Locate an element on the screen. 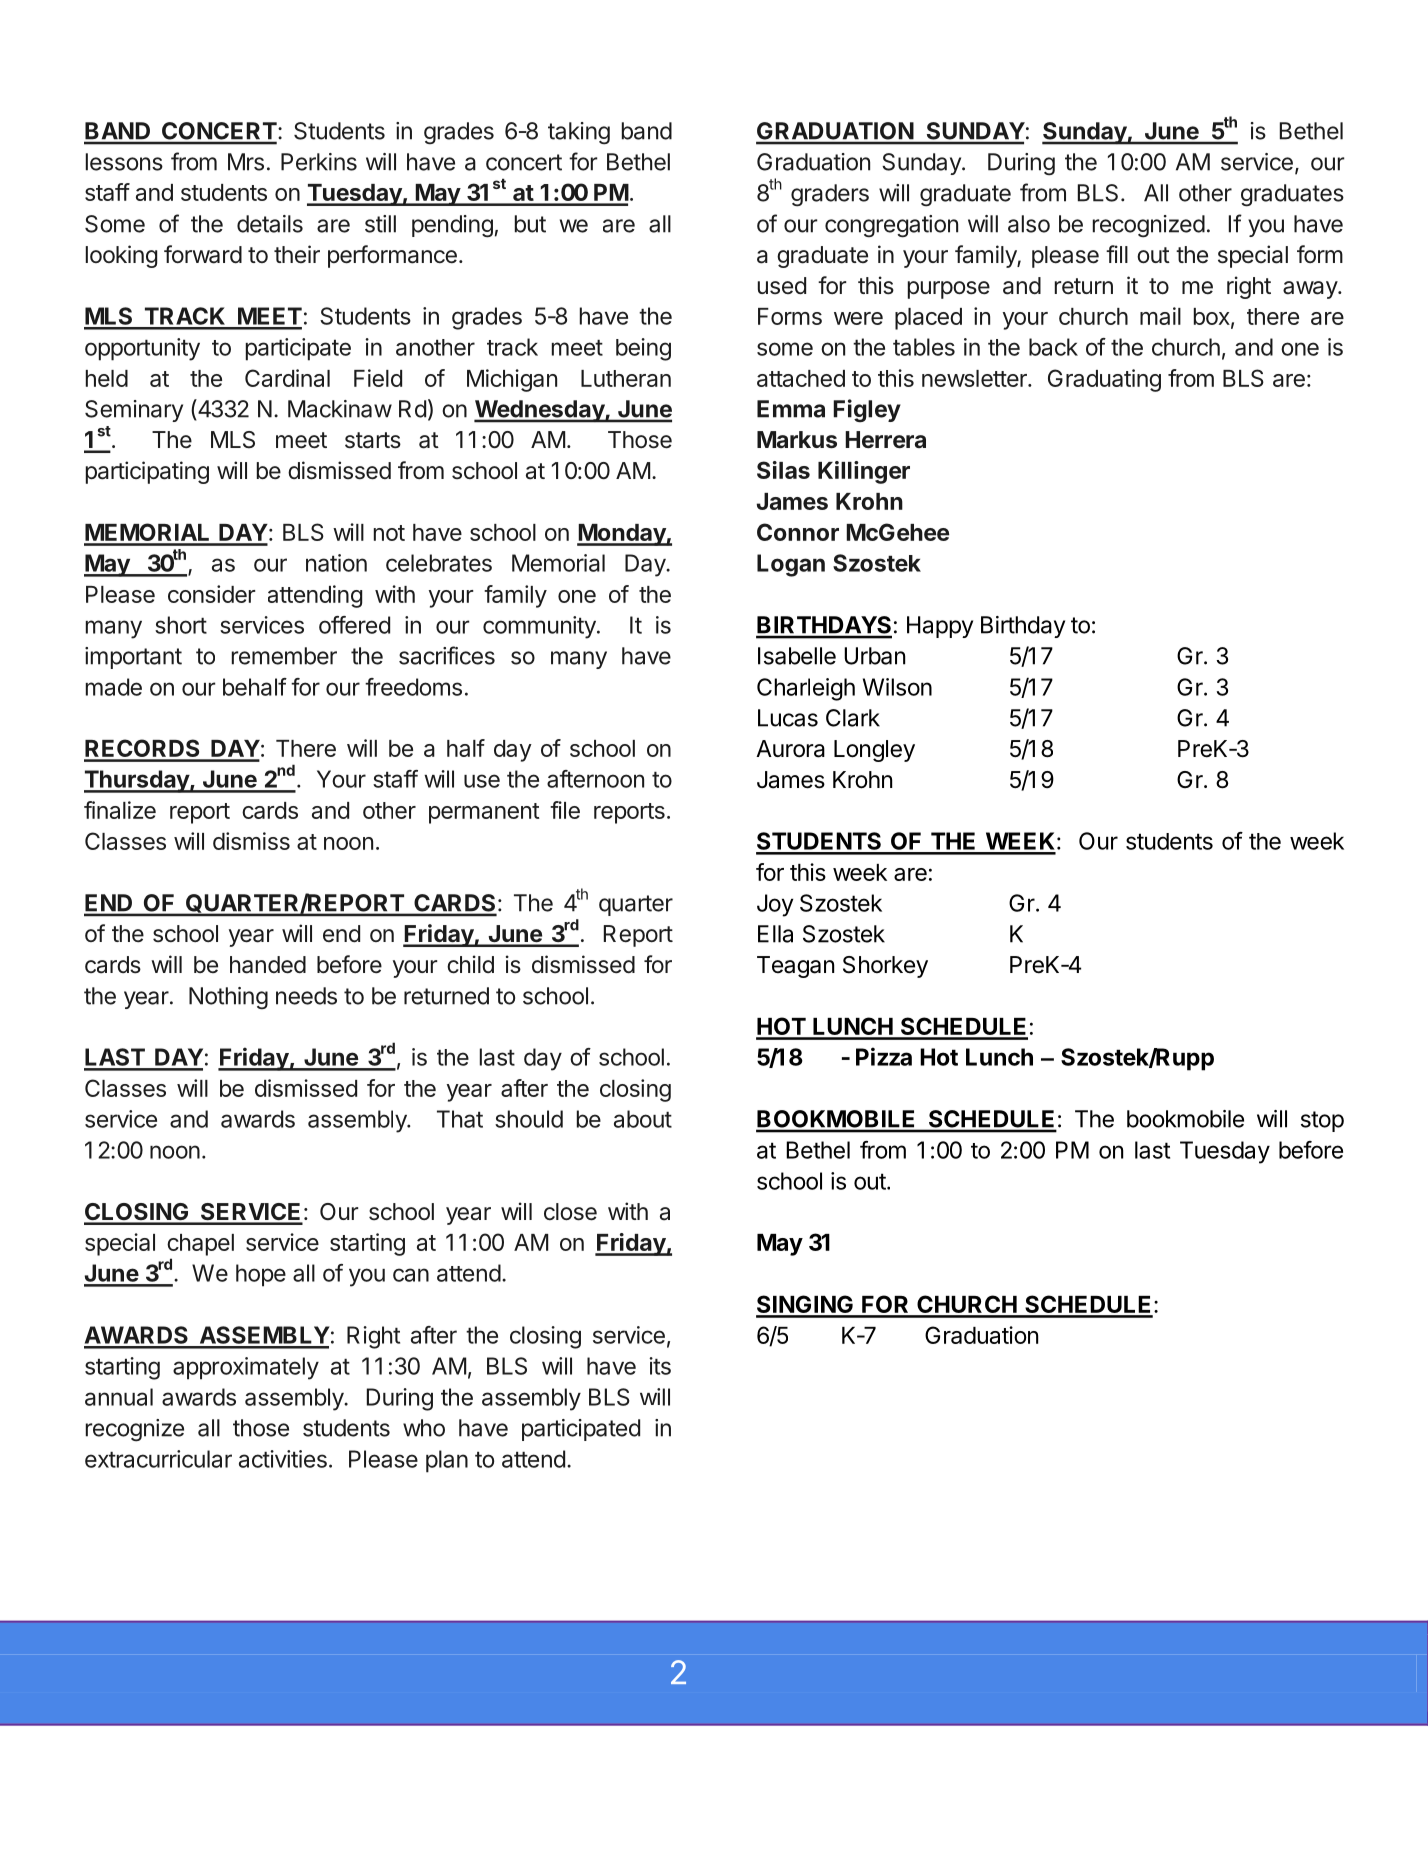 This screenshot has width=1428, height=1849. fill is located at coordinates (1117, 254).
